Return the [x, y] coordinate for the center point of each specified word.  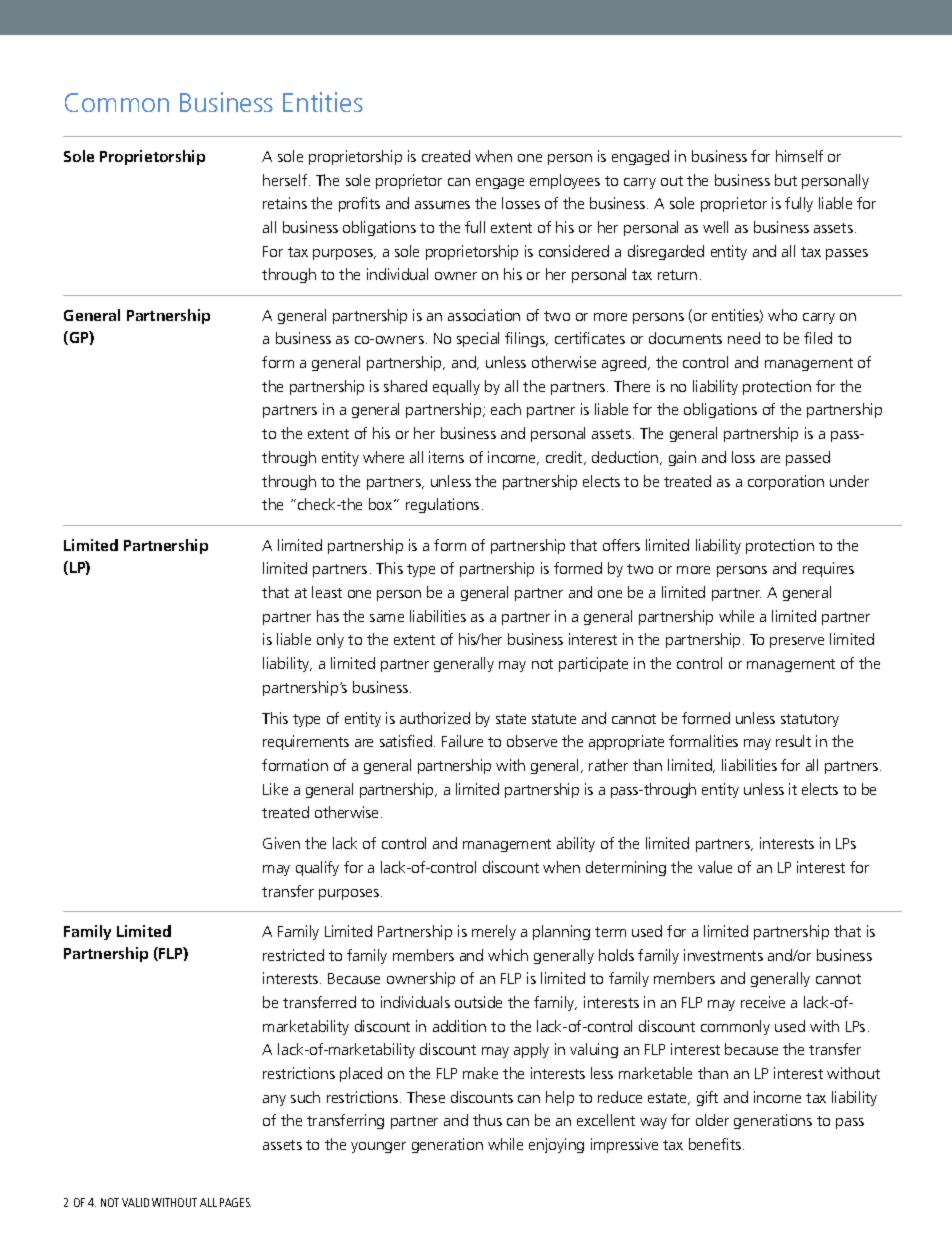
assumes [442, 205]
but [786, 180]
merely [494, 932]
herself [286, 180]
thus [487, 1120]
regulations [442, 505]
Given [281, 843]
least [327, 592]
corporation [786, 482]
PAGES [235, 1202]
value [715, 867]
